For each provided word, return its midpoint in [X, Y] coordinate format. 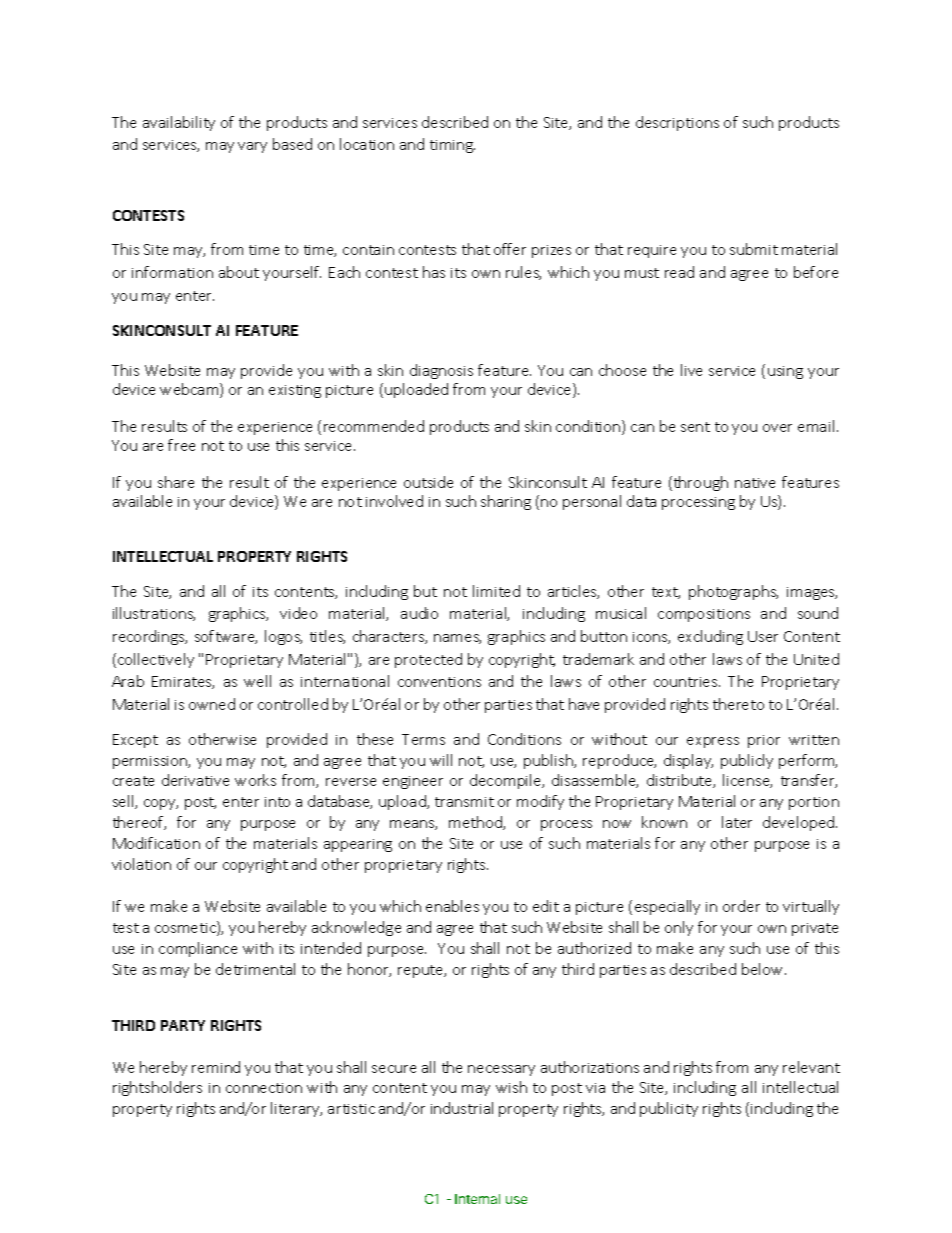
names [457, 639]
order [741, 906]
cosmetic [186, 928]
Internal [477, 1199]
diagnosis [441, 371]
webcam [190, 390]
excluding [710, 637]
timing [452, 146]
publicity [669, 1109]
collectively [156, 660]
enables [452, 906]
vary [252, 147]
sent [695, 427]
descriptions [677, 123]
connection [264, 1088]
